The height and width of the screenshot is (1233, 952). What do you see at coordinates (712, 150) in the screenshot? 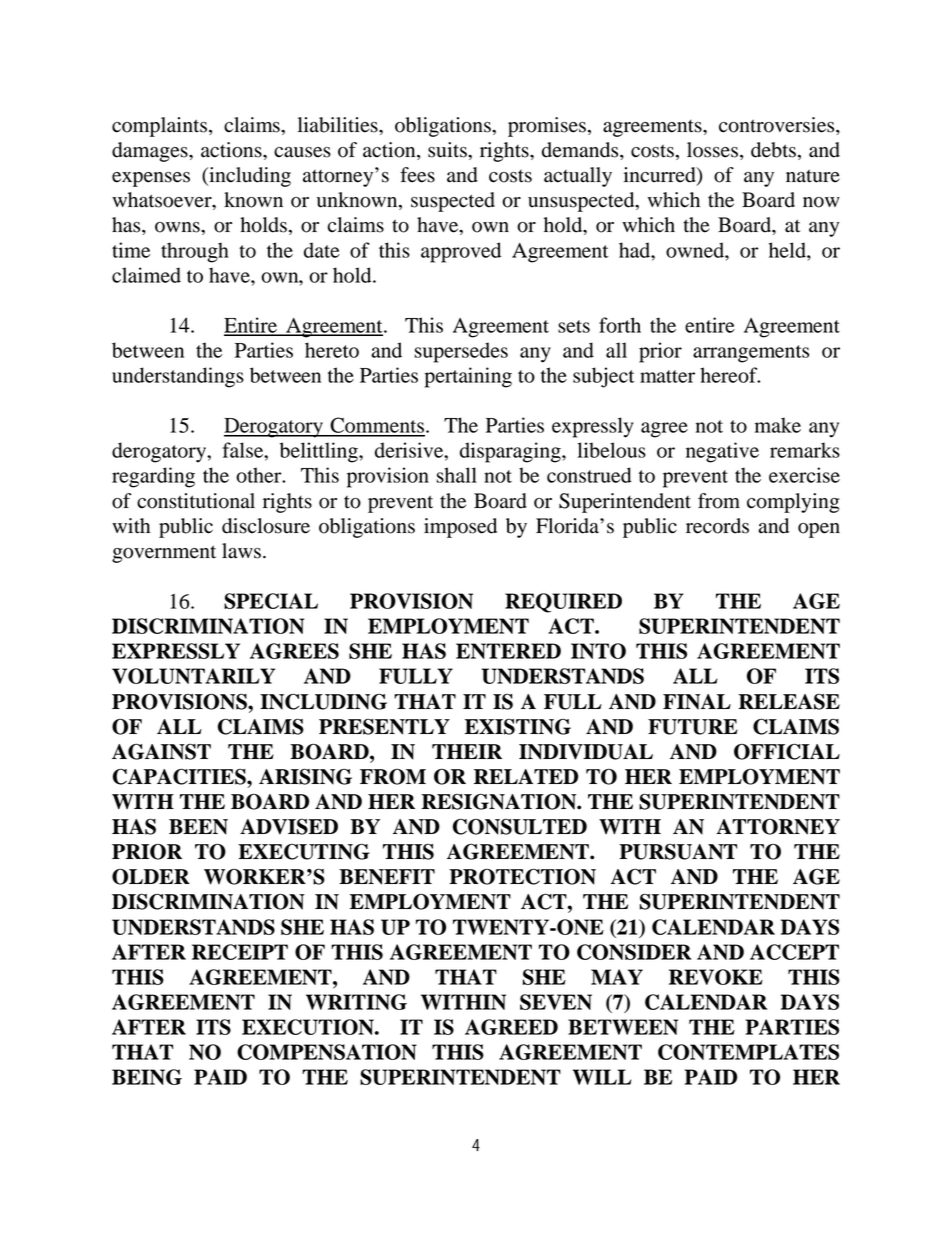
I see `losses` at bounding box center [712, 150].
